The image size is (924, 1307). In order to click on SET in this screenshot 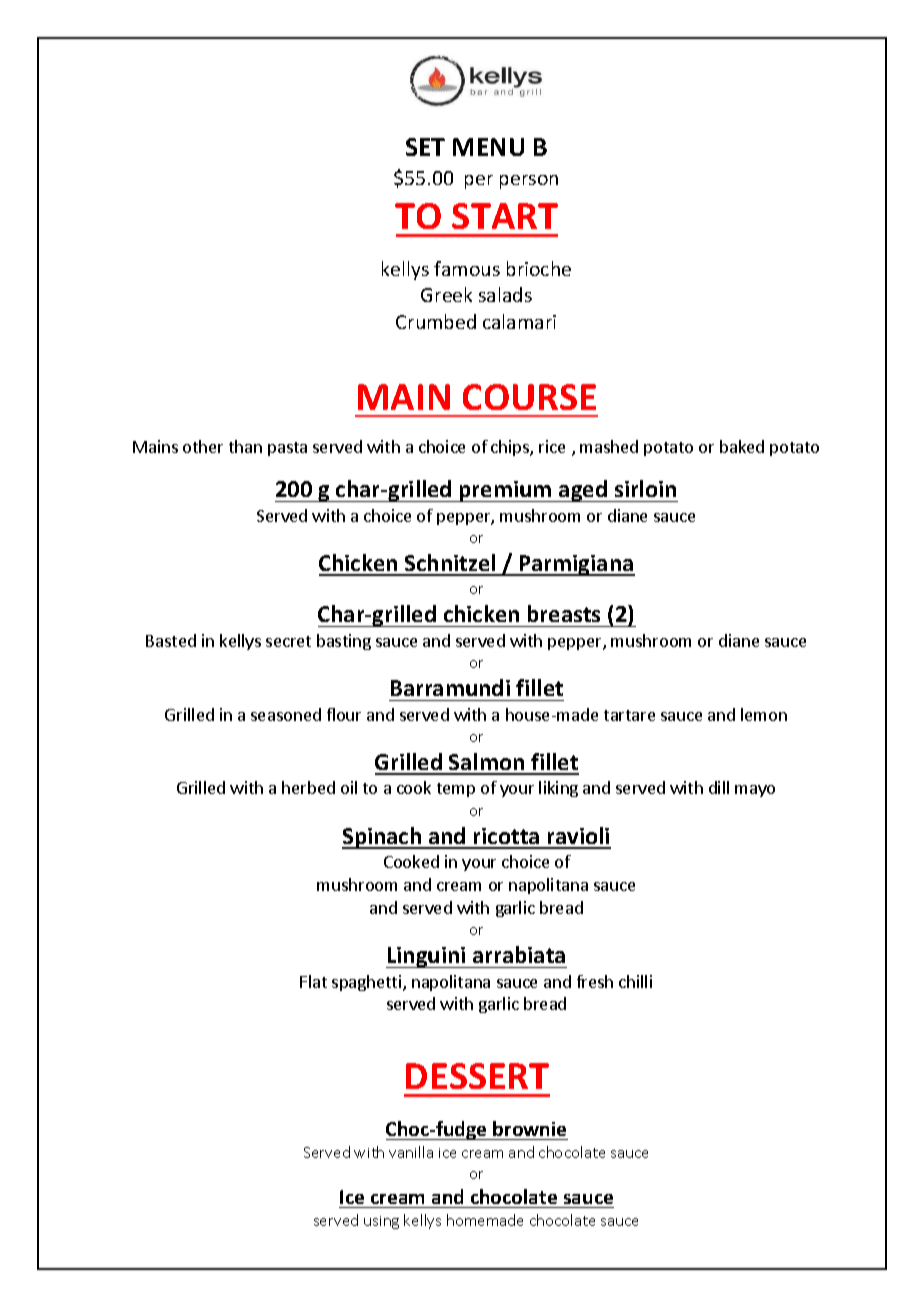, I will do `click(425, 147)`.
